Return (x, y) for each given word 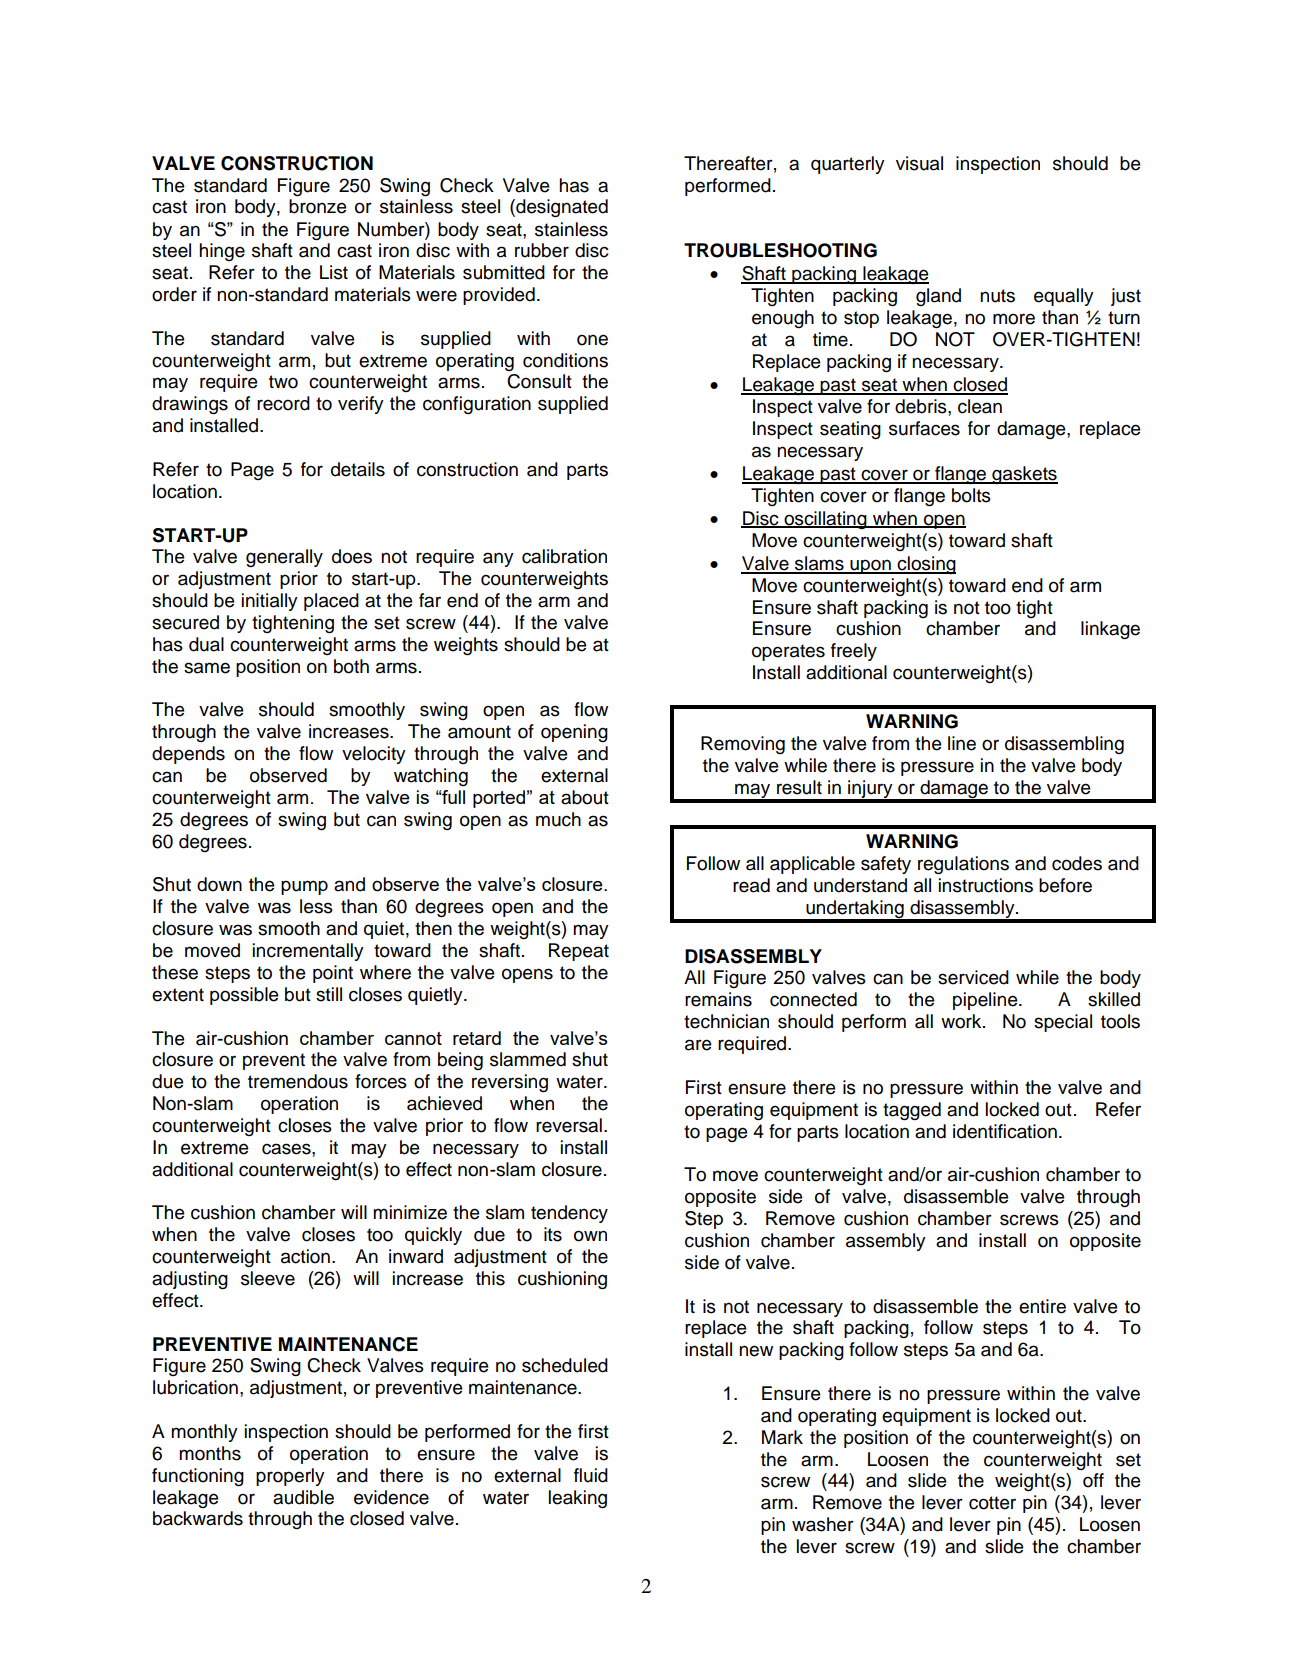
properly (290, 1477)
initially (270, 602)
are (698, 1045)
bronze (317, 206)
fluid (591, 1475)
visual (919, 163)
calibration (564, 556)
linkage (1110, 630)
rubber (542, 250)
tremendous (298, 1081)
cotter (992, 1503)
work (962, 1021)
